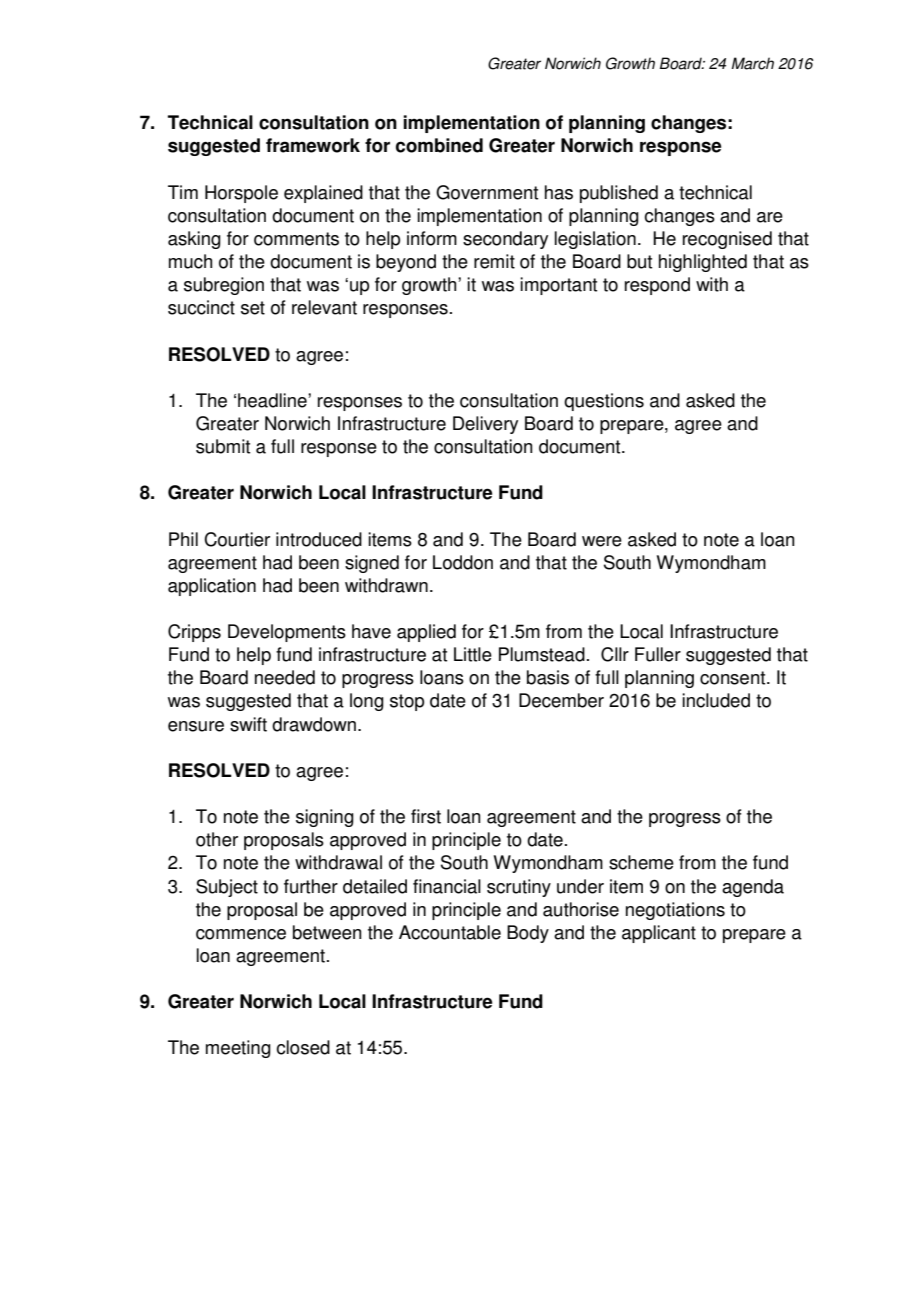  I want to click on questions, so click(604, 402).
